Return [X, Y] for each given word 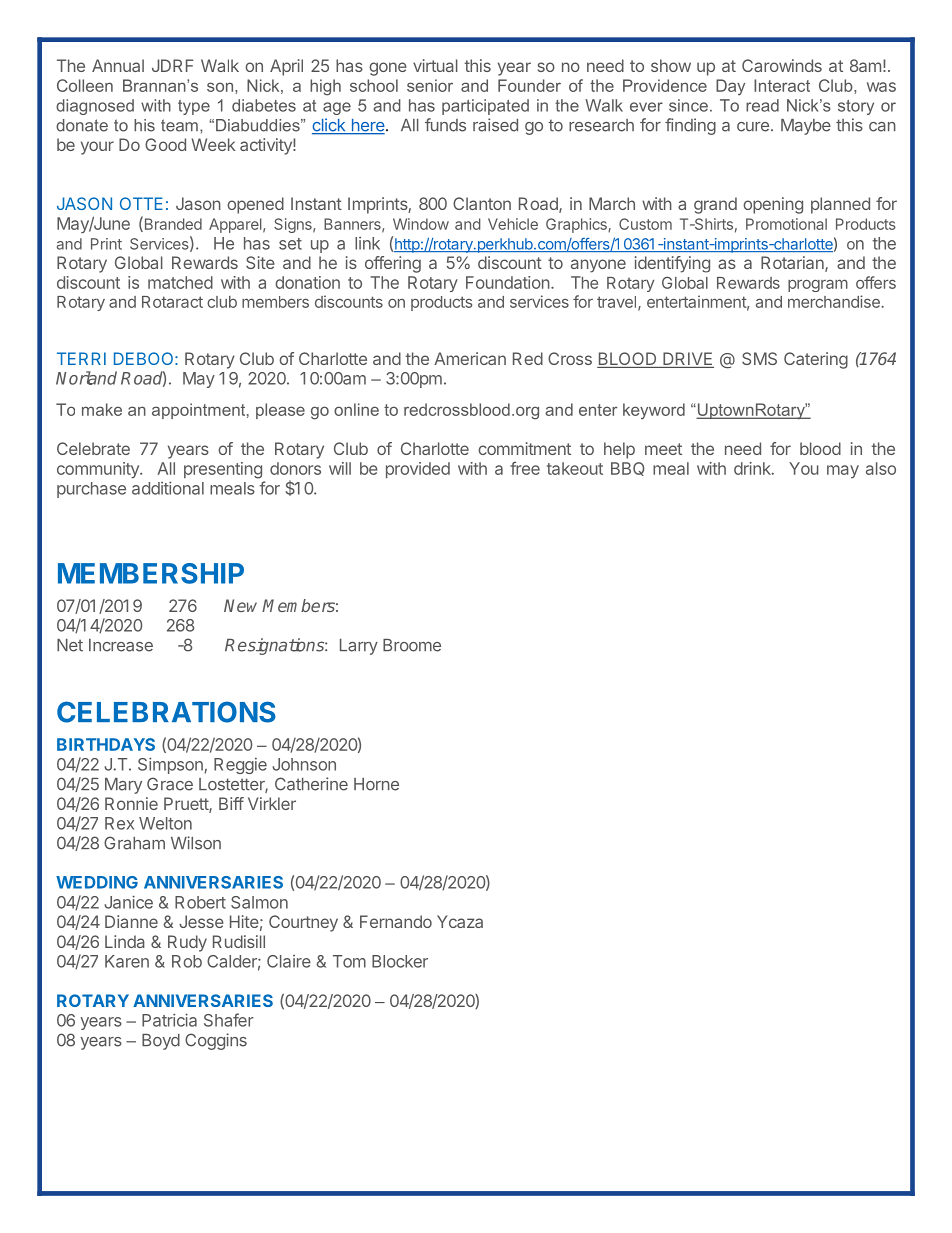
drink [753, 468]
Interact [782, 85]
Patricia [169, 1020]
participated [485, 107]
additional [168, 488]
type [194, 107]
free [525, 468]
